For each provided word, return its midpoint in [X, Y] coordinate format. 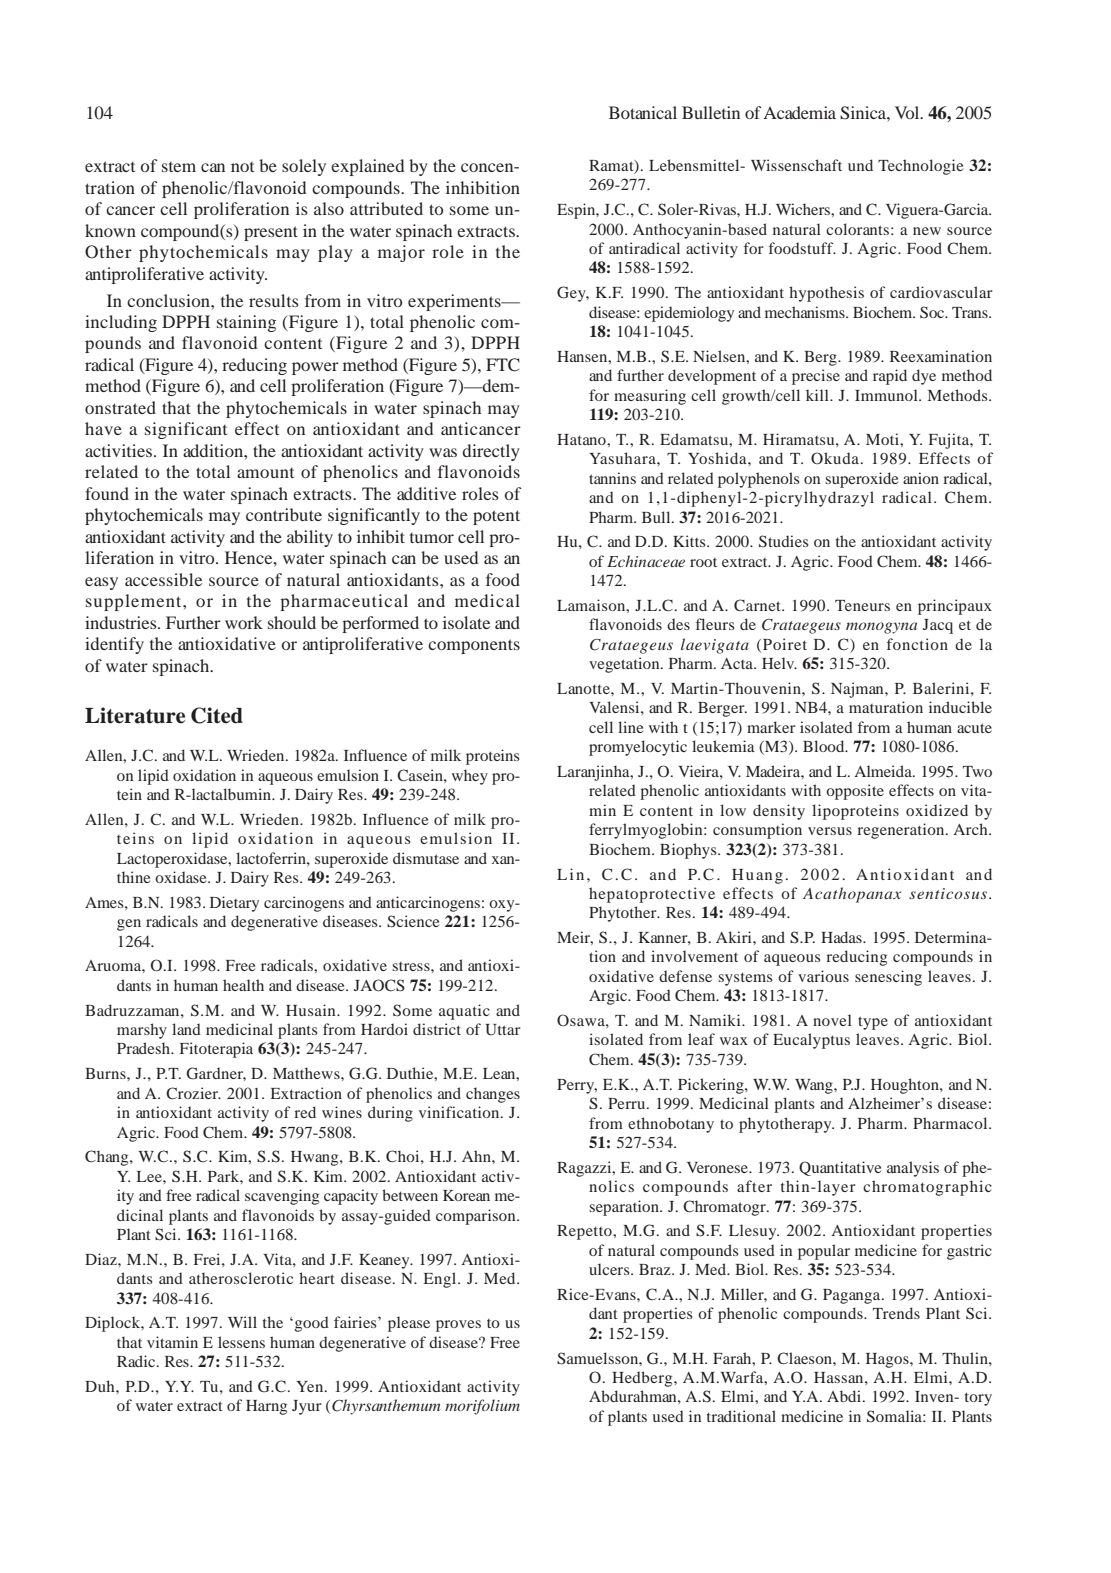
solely [304, 167]
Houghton [906, 1086]
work [244, 622]
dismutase [426, 858]
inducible [960, 707]
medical [487, 600]
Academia [799, 112]
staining [246, 323]
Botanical [643, 112]
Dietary [234, 904]
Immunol [887, 395]
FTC [503, 365]
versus [830, 831]
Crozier [193, 1093]
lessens [241, 1342]
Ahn [477, 1156]
